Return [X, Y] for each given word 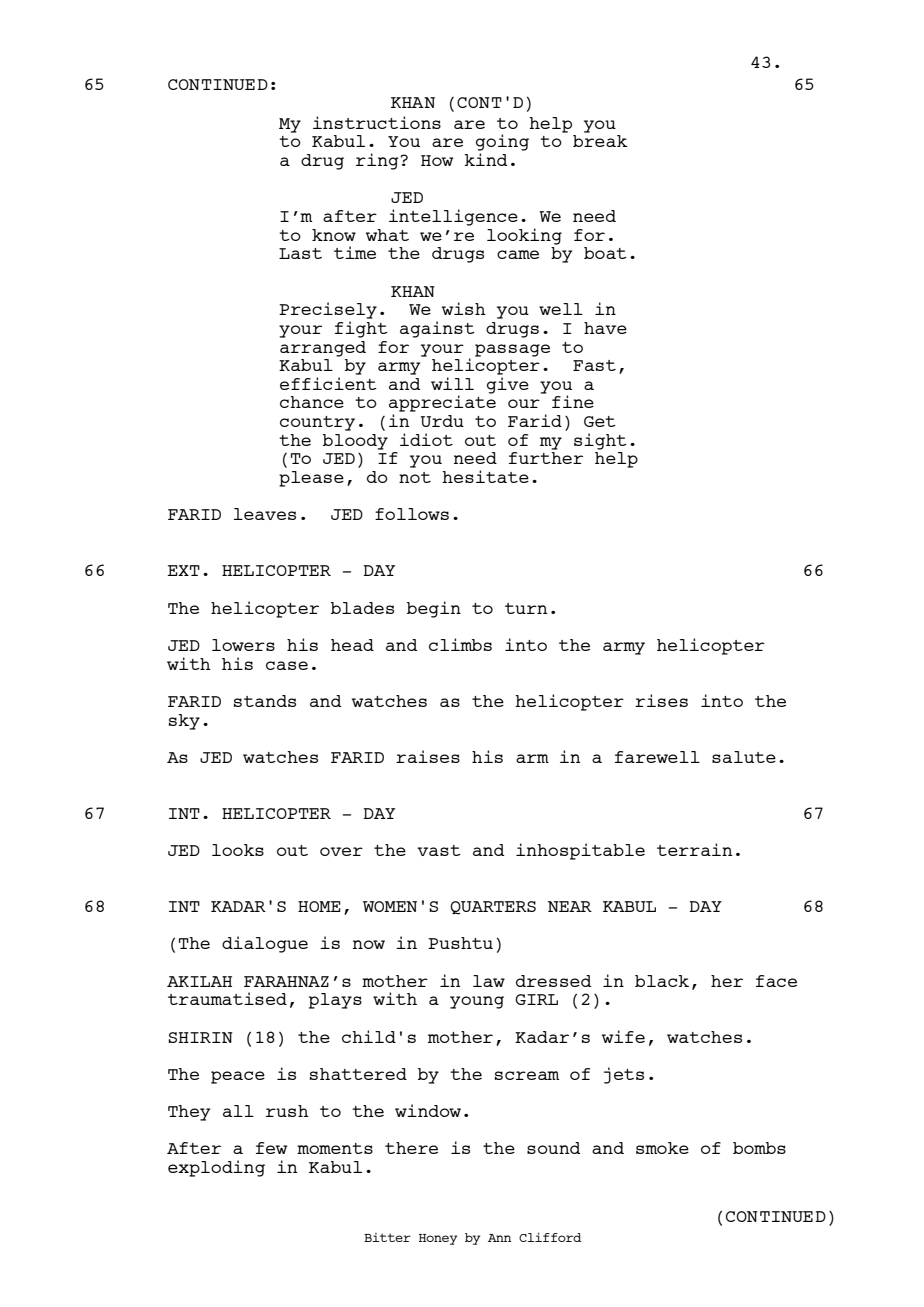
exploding [216, 1168]
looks [238, 850]
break [600, 141]
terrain [695, 849]
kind [485, 159]
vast [439, 850]
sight [600, 441]
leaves [265, 514]
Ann [500, 1238]
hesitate [485, 476]
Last [300, 253]
